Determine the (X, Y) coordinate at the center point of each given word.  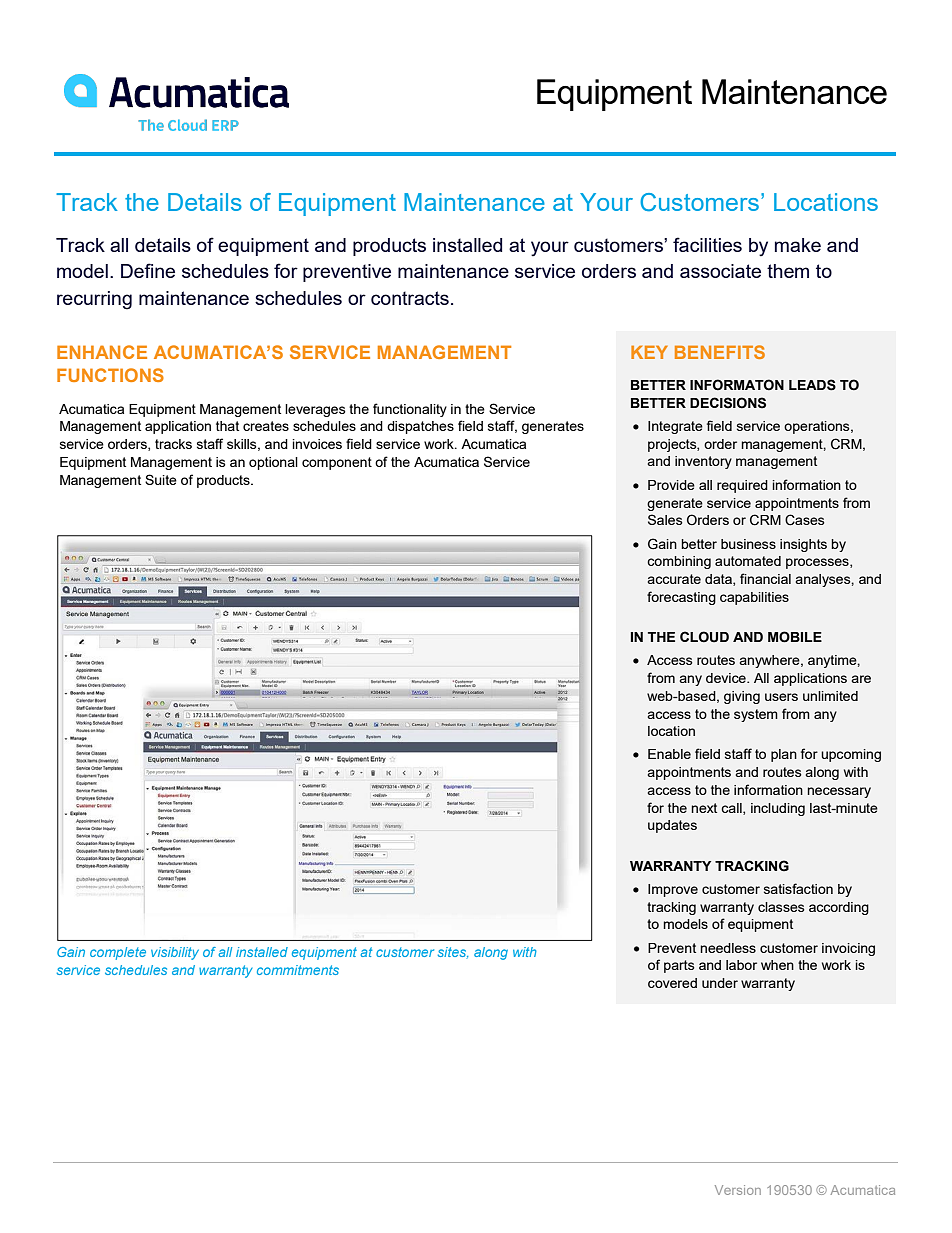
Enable (669, 754)
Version (738, 1190)
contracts (410, 298)
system (756, 715)
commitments (298, 970)
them (788, 271)
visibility (175, 953)
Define (148, 270)
